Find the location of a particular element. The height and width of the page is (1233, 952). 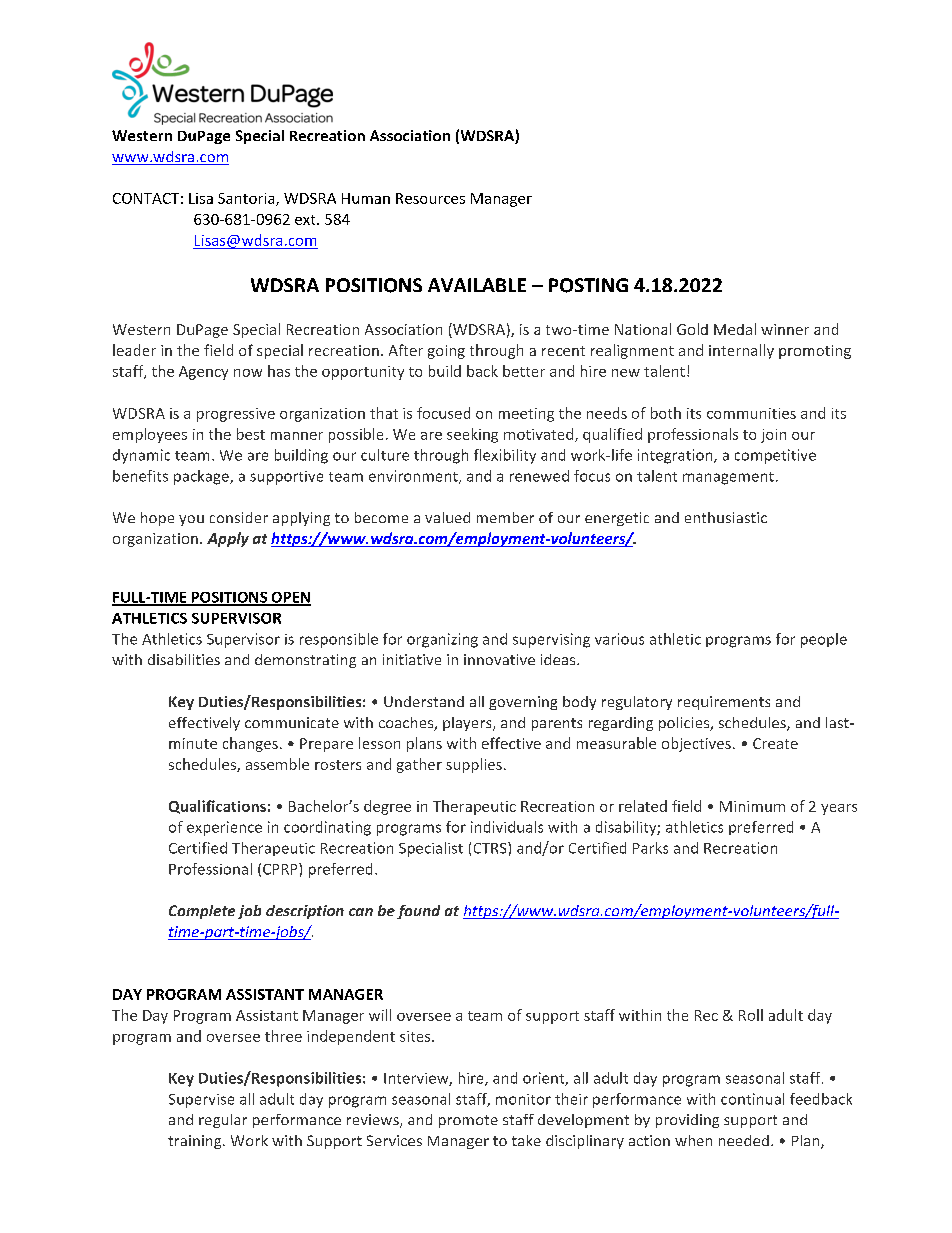

Resources is located at coordinates (430, 198).
